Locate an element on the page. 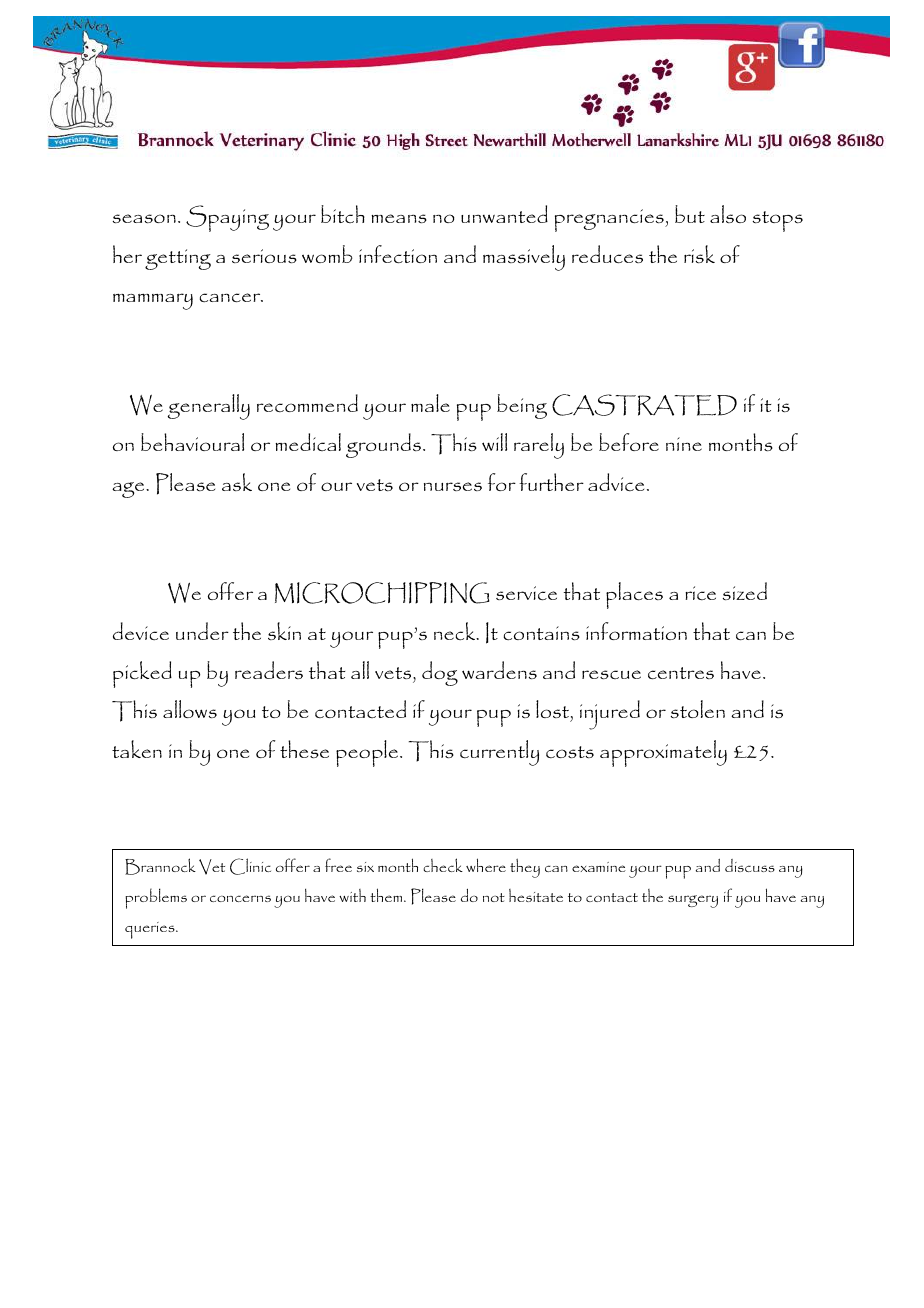  MICROCHIPPING is located at coordinates (382, 593).
